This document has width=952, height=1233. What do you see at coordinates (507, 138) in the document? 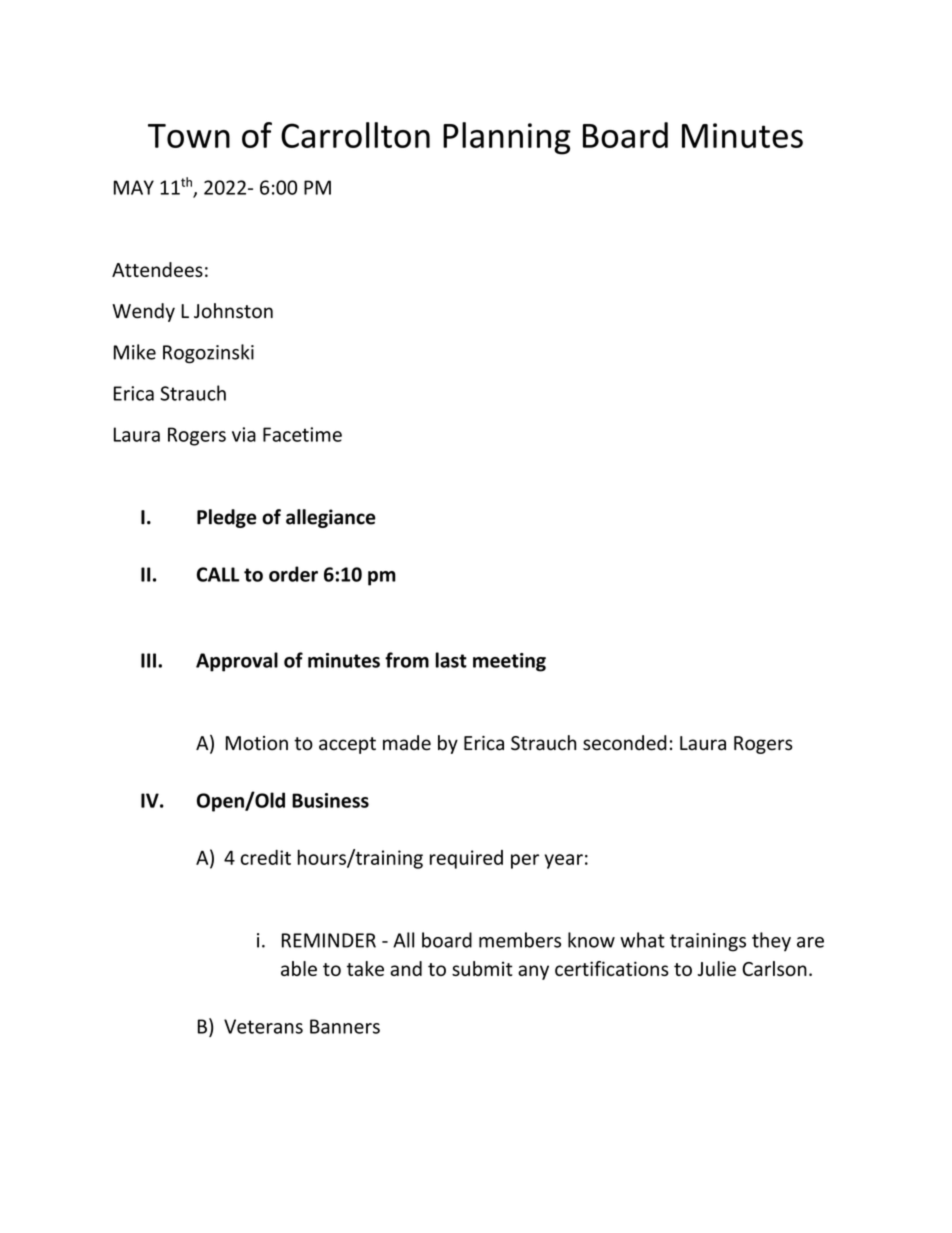
I see `Planning` at bounding box center [507, 138].
